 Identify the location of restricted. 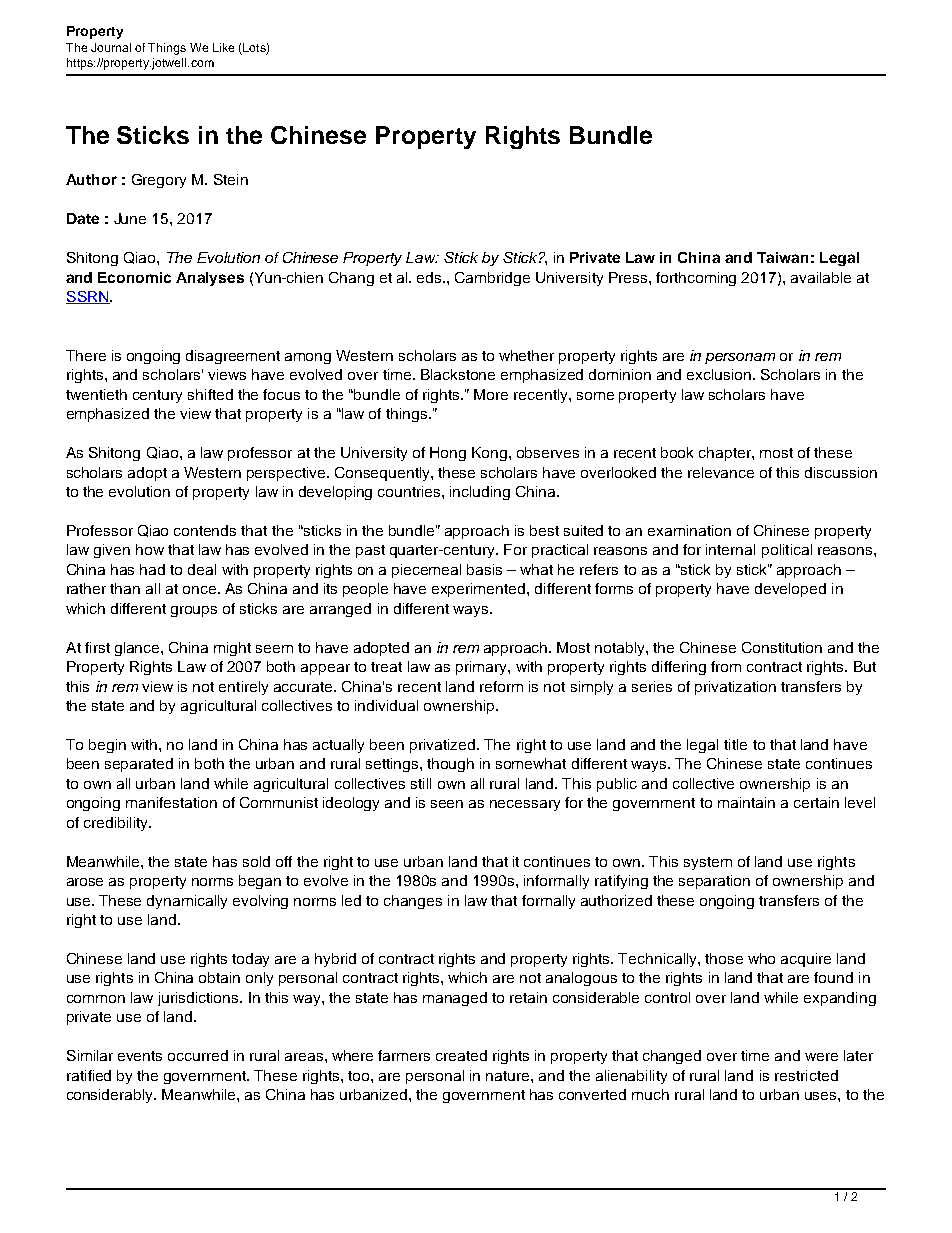
(806, 1075).
